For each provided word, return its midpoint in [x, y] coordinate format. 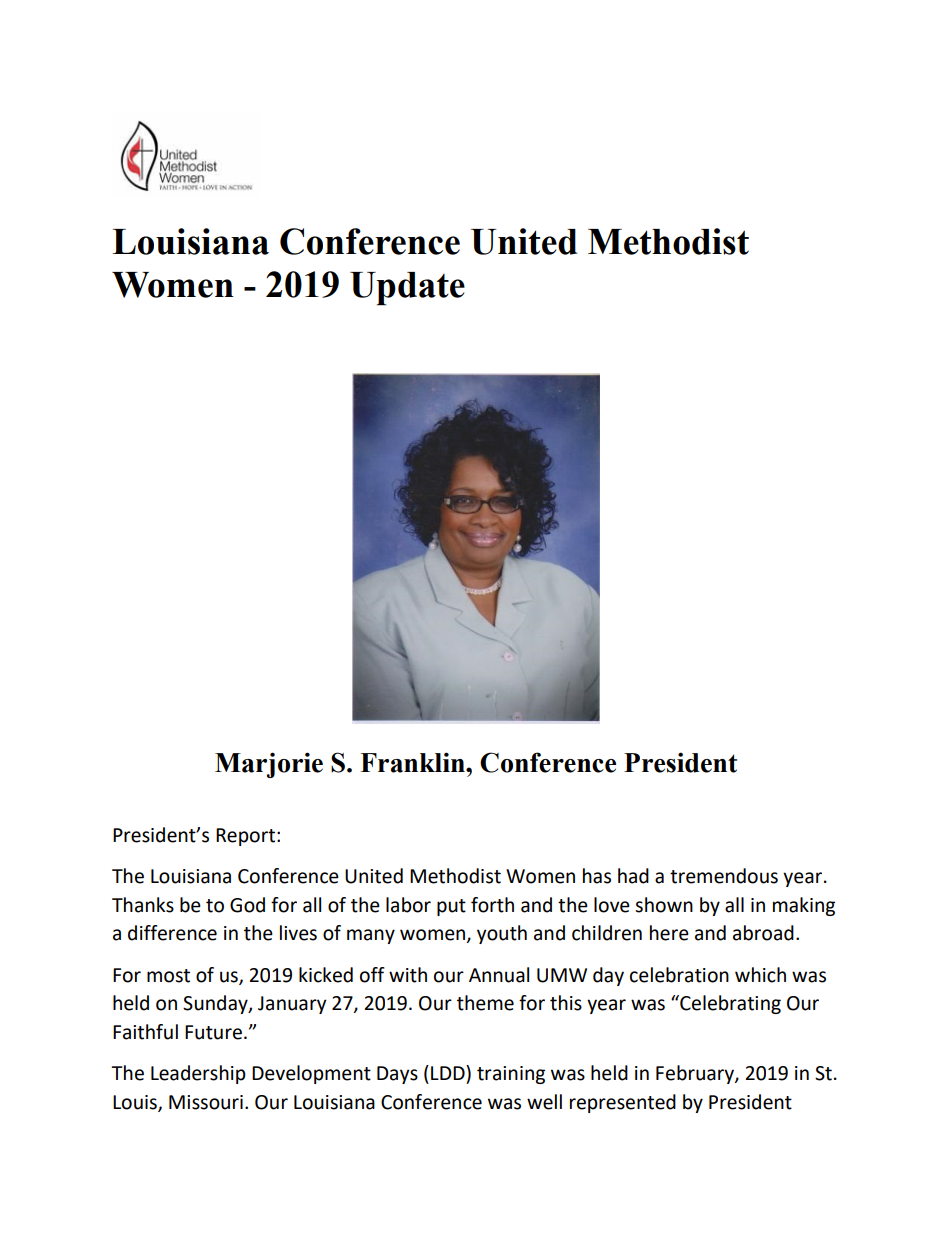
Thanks [143, 905]
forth [492, 905]
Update [407, 289]
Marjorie [269, 765]
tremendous [724, 876]
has [597, 876]
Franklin [413, 762]
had [633, 876]
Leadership [198, 1074]
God [247, 905]
